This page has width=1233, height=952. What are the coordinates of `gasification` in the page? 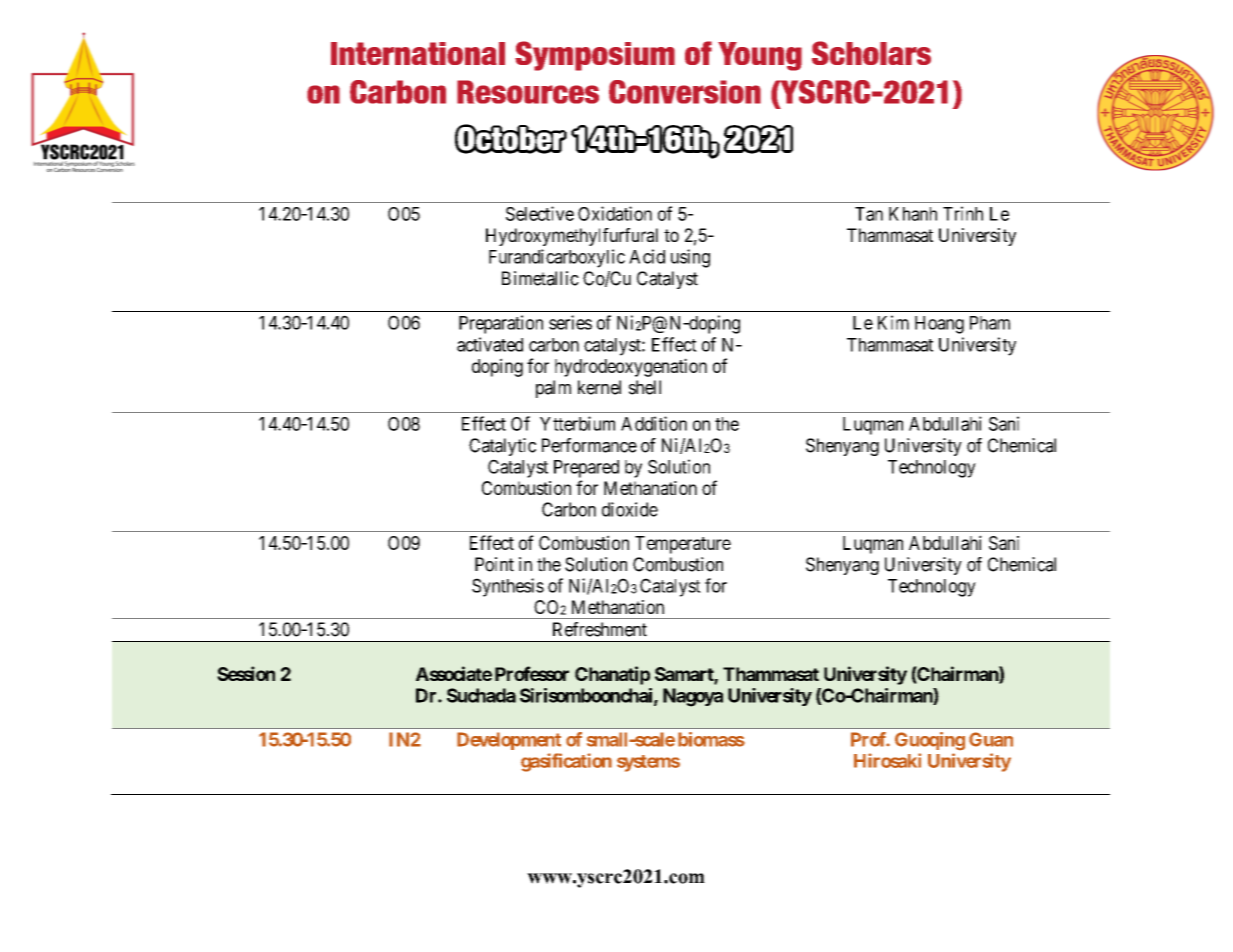 It's located at (566, 762).
